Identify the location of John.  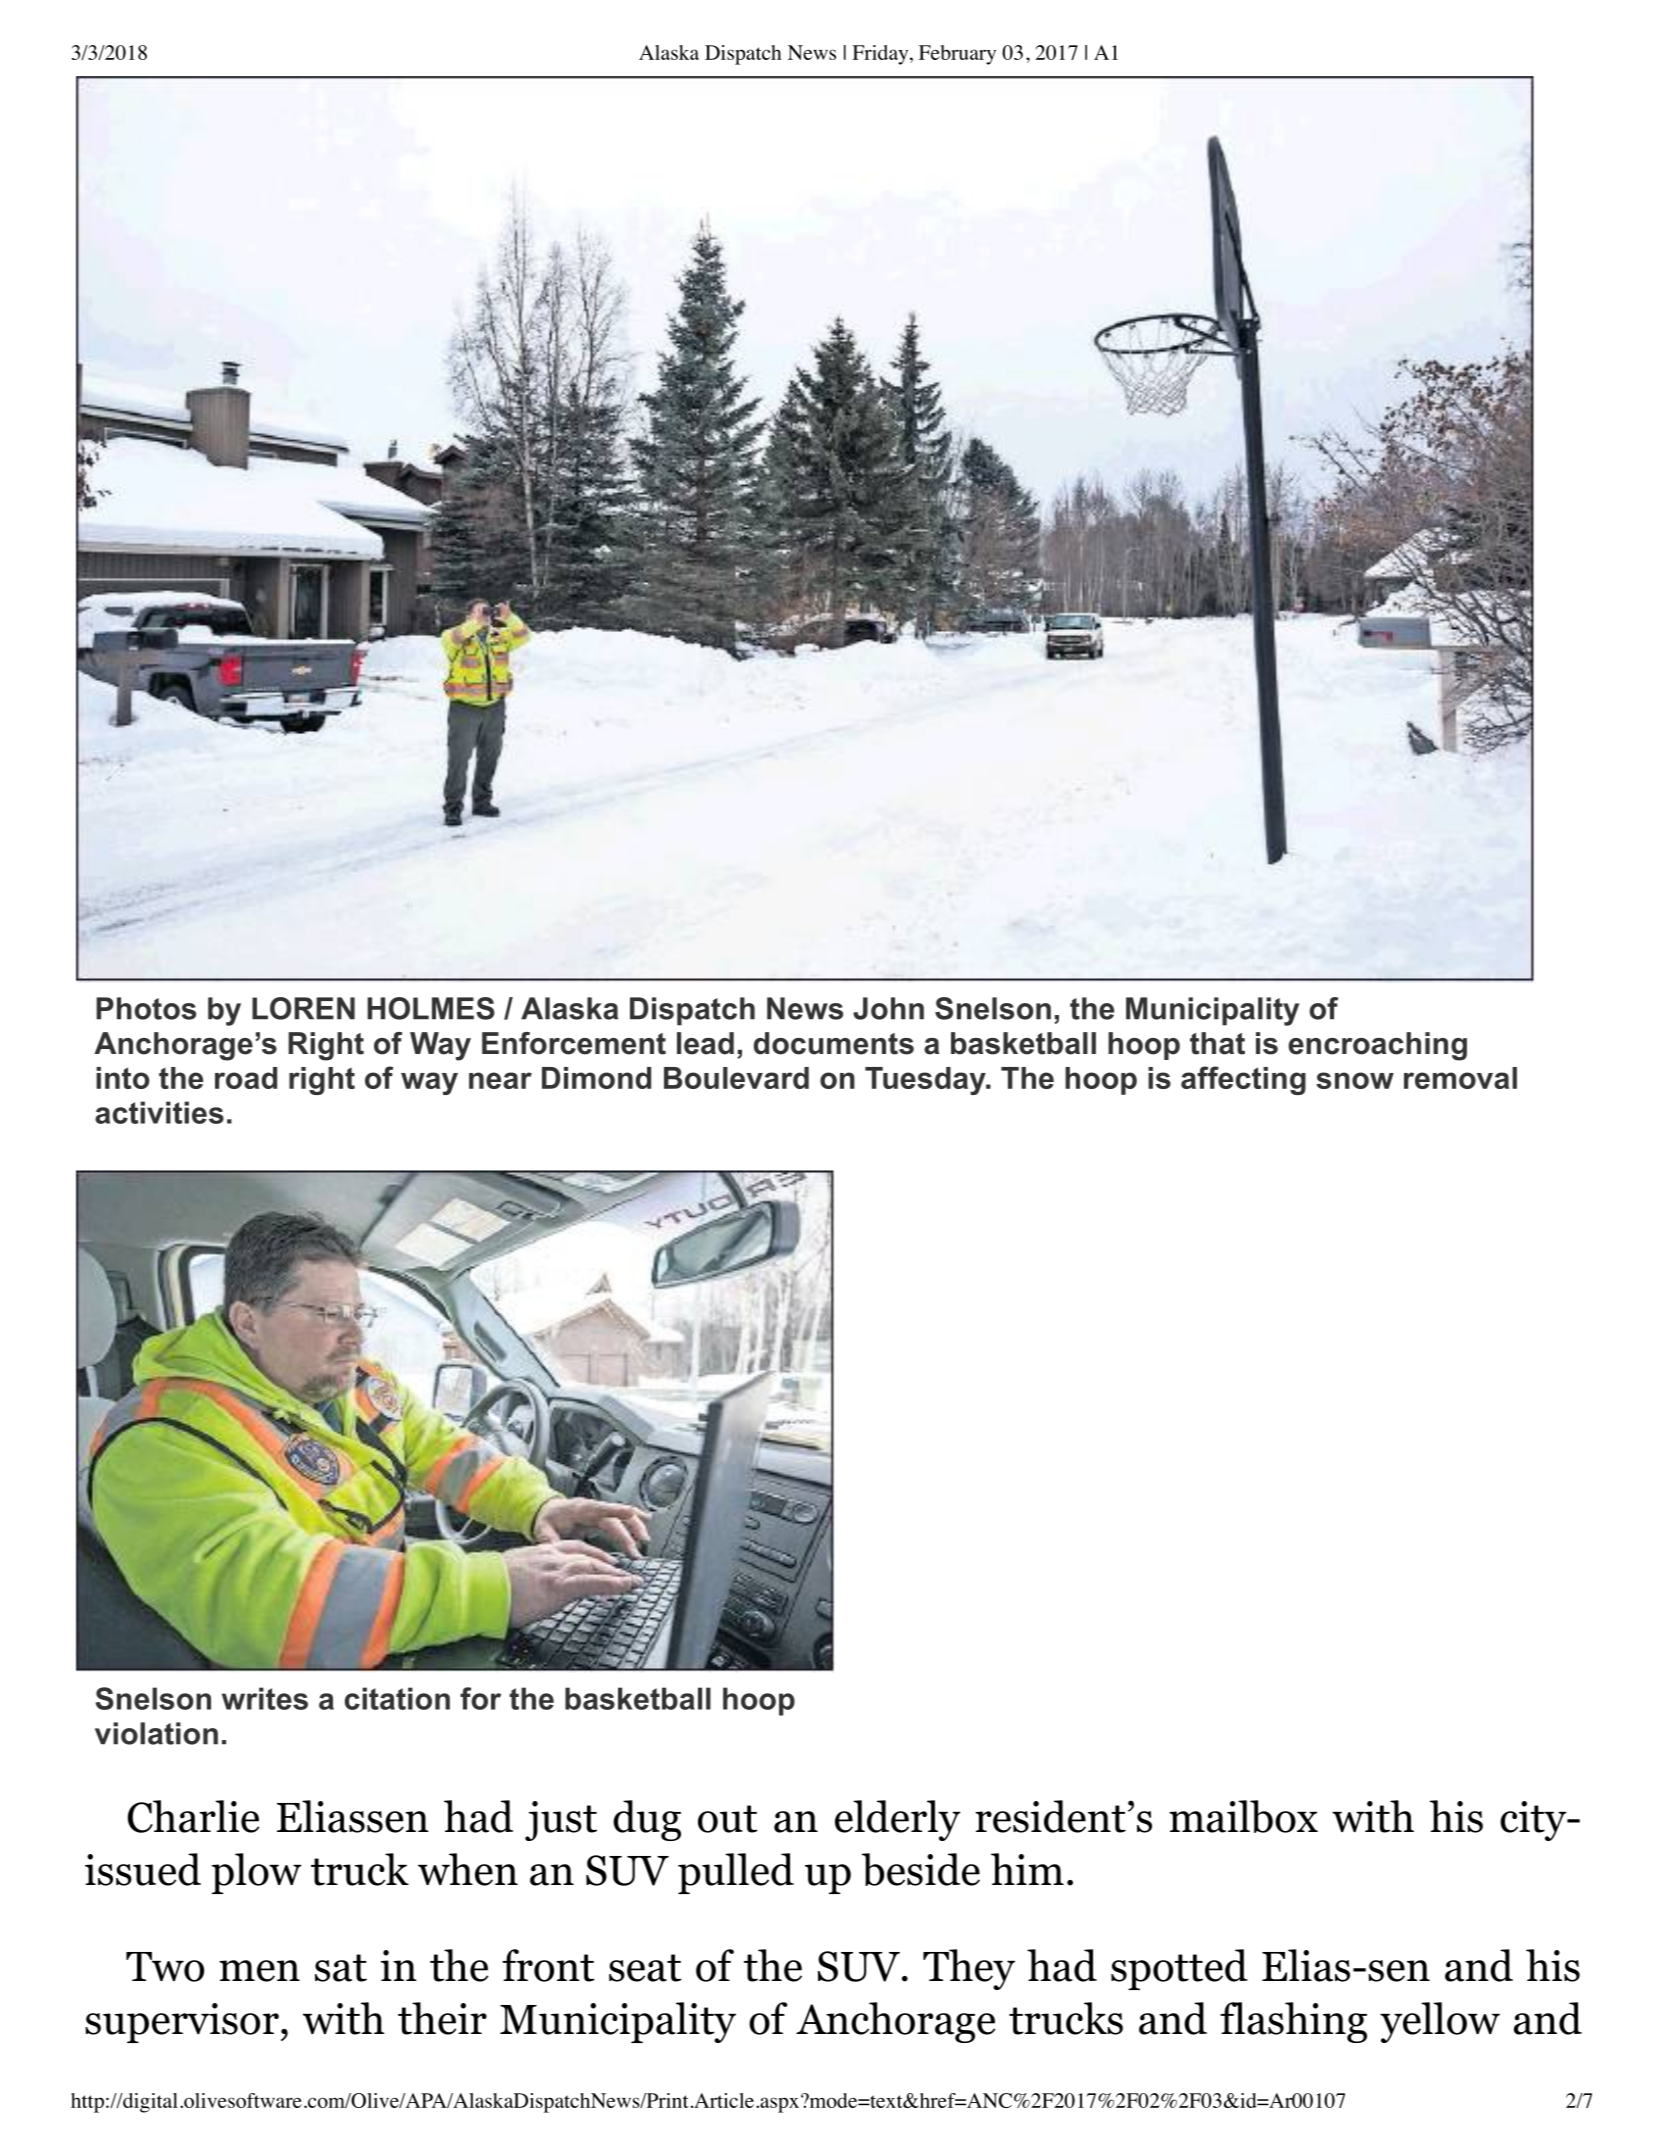
(888, 1008).
